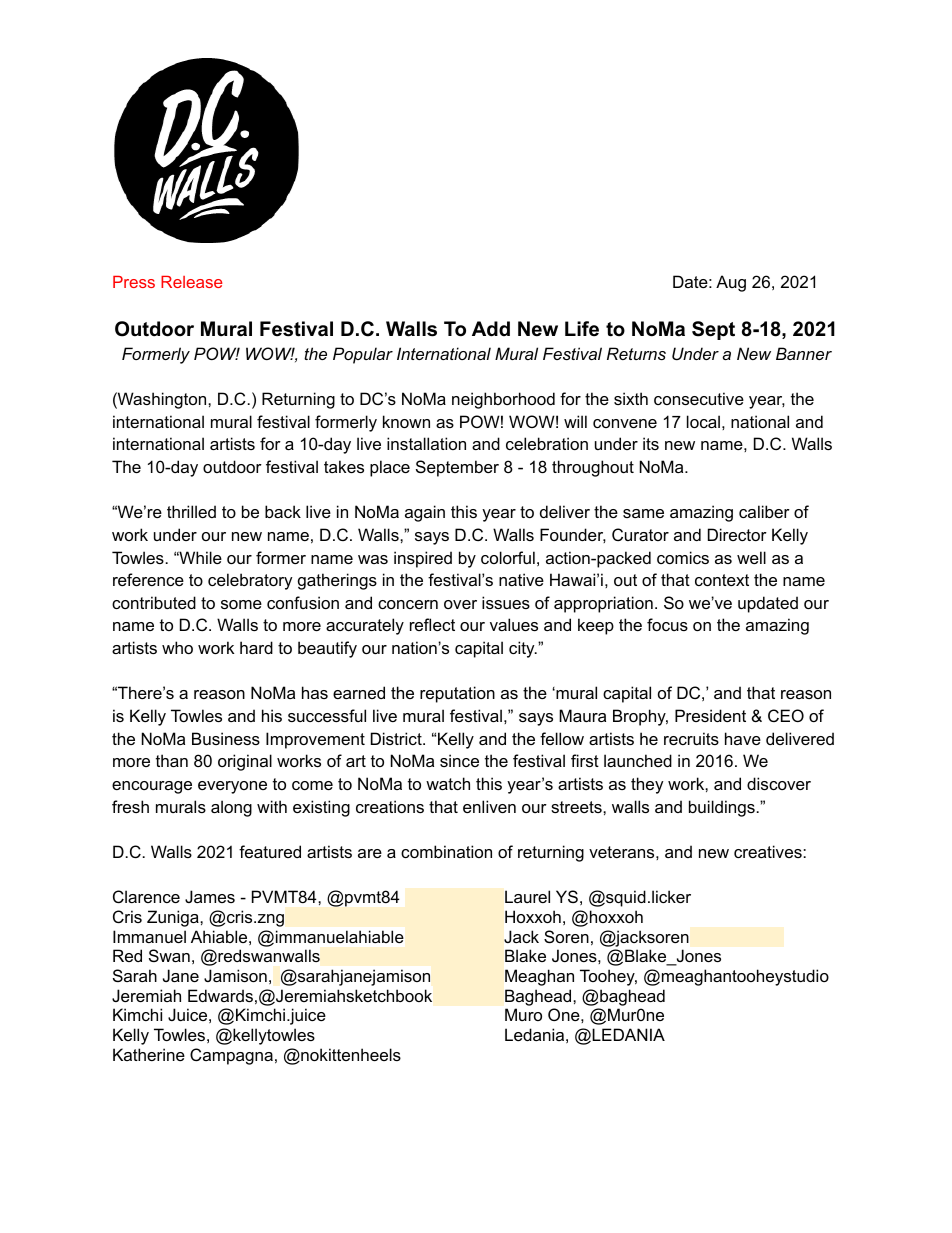 This page has height=1233, width=952. What do you see at coordinates (191, 511) in the page?
I see `thrilled` at bounding box center [191, 511].
